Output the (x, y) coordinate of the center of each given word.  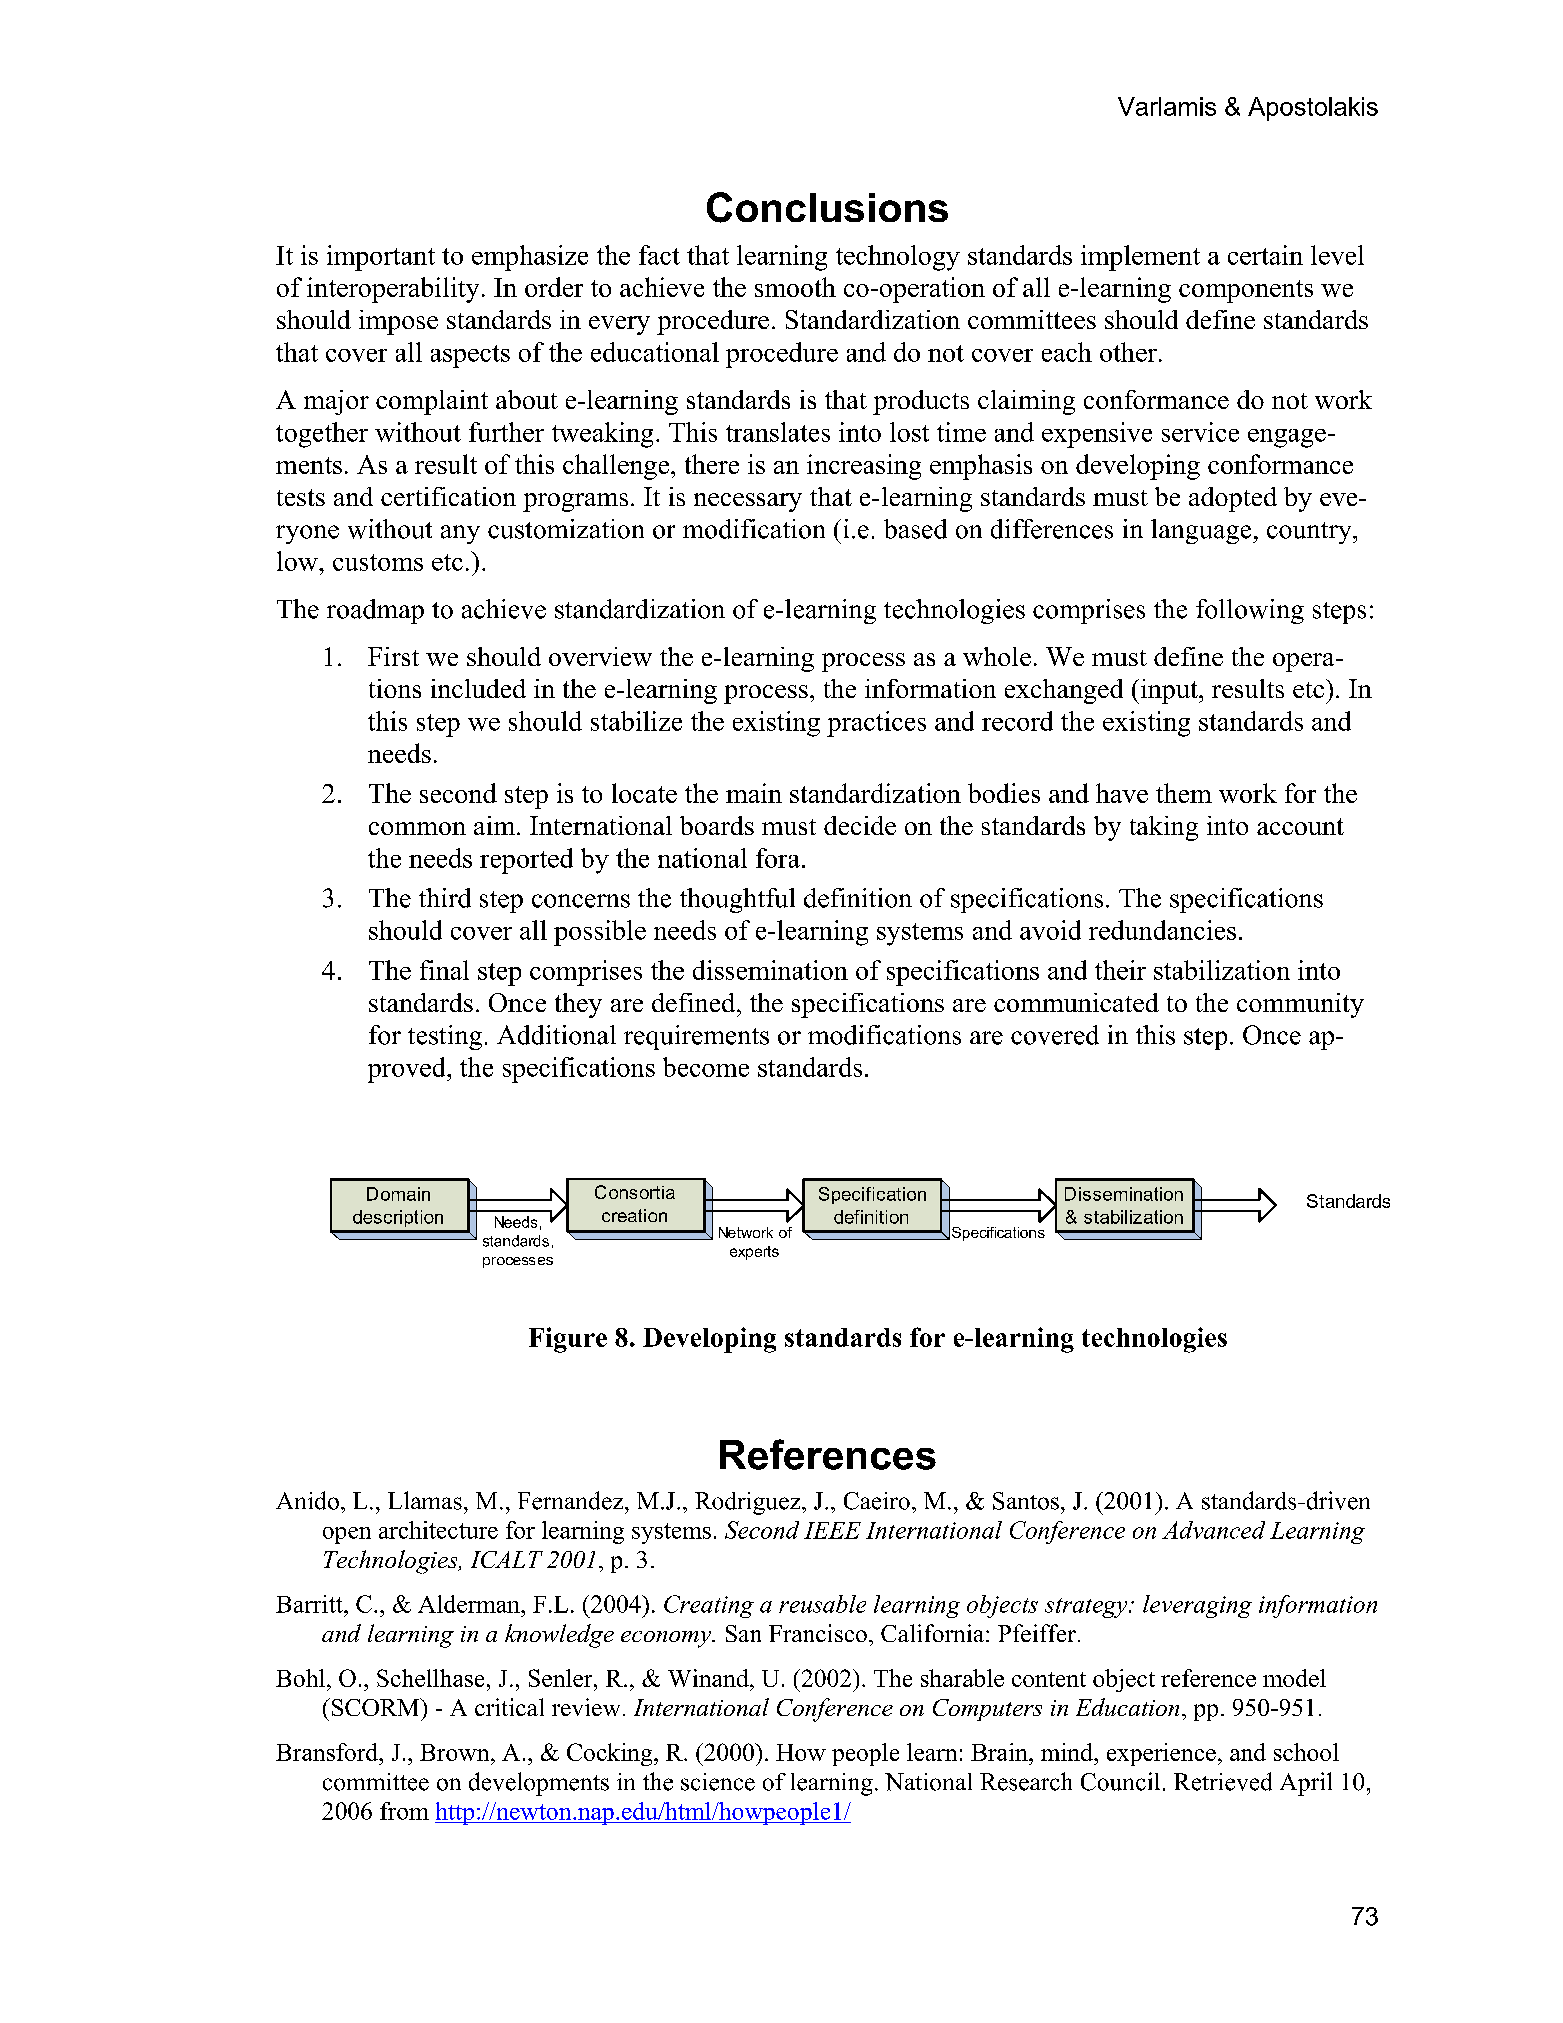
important (381, 258)
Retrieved (1223, 1781)
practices (876, 724)
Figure (568, 1340)
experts (754, 1253)
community (1300, 1005)
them (1184, 793)
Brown (456, 1752)
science (718, 1782)
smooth (795, 287)
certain (1265, 255)
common (417, 828)
